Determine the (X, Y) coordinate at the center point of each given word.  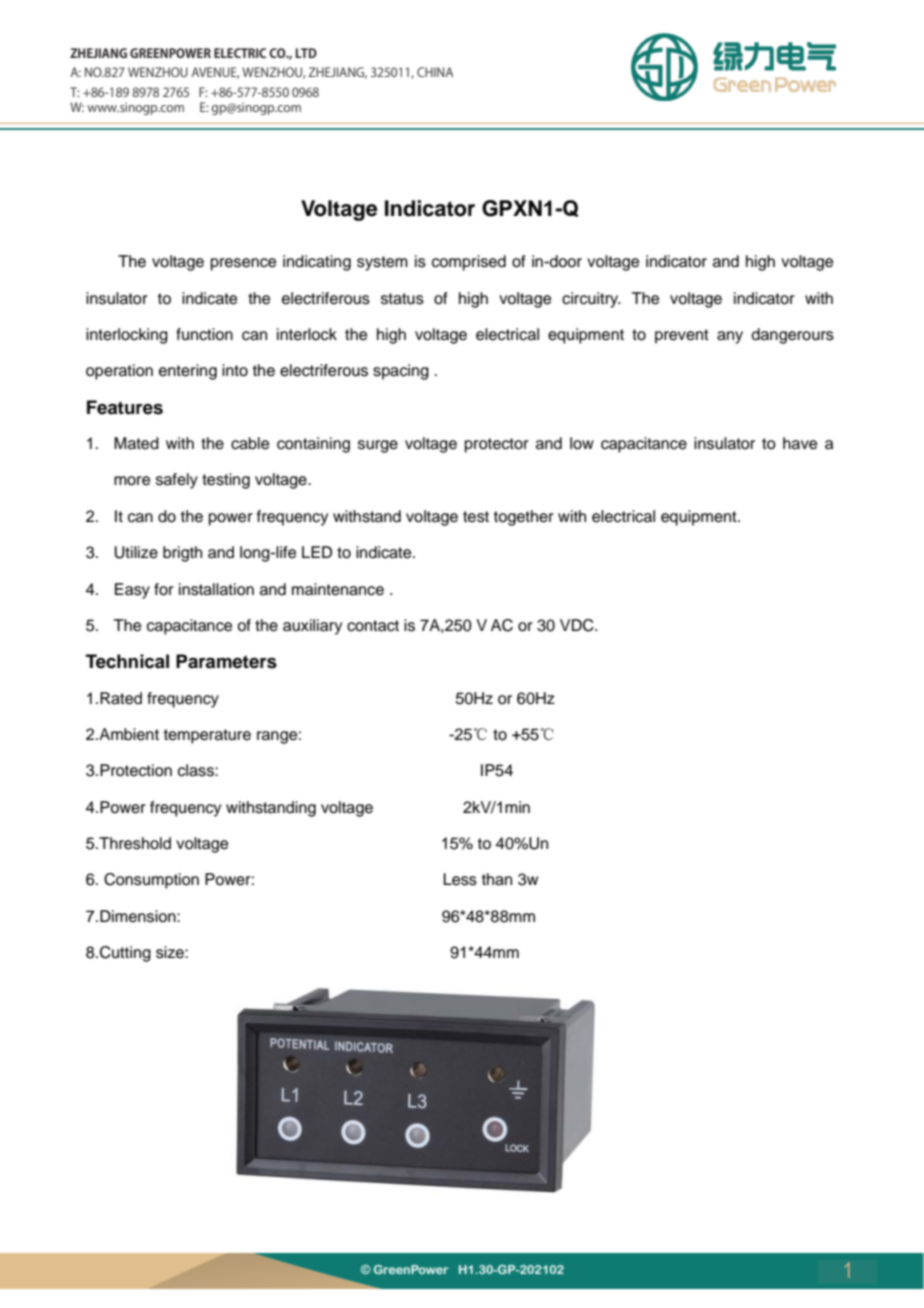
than (497, 879)
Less (460, 879)
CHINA (435, 72)
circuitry (591, 300)
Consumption (151, 881)
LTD (306, 53)
